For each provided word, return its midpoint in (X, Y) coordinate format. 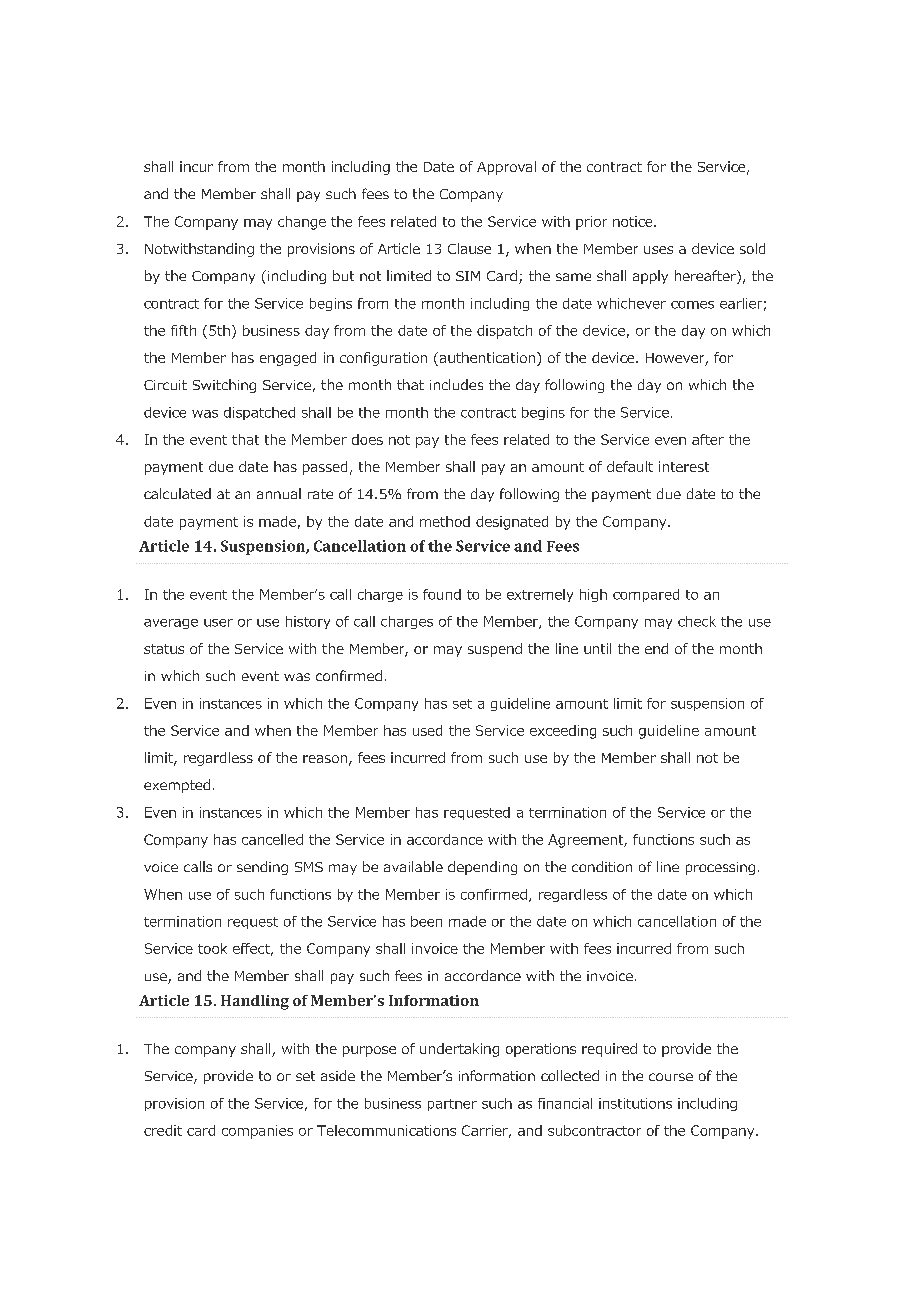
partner (452, 1105)
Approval (506, 168)
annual (279, 493)
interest (684, 466)
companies (257, 1132)
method (445, 521)
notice (634, 221)
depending (482, 868)
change (302, 223)
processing (720, 868)
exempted (177, 786)
